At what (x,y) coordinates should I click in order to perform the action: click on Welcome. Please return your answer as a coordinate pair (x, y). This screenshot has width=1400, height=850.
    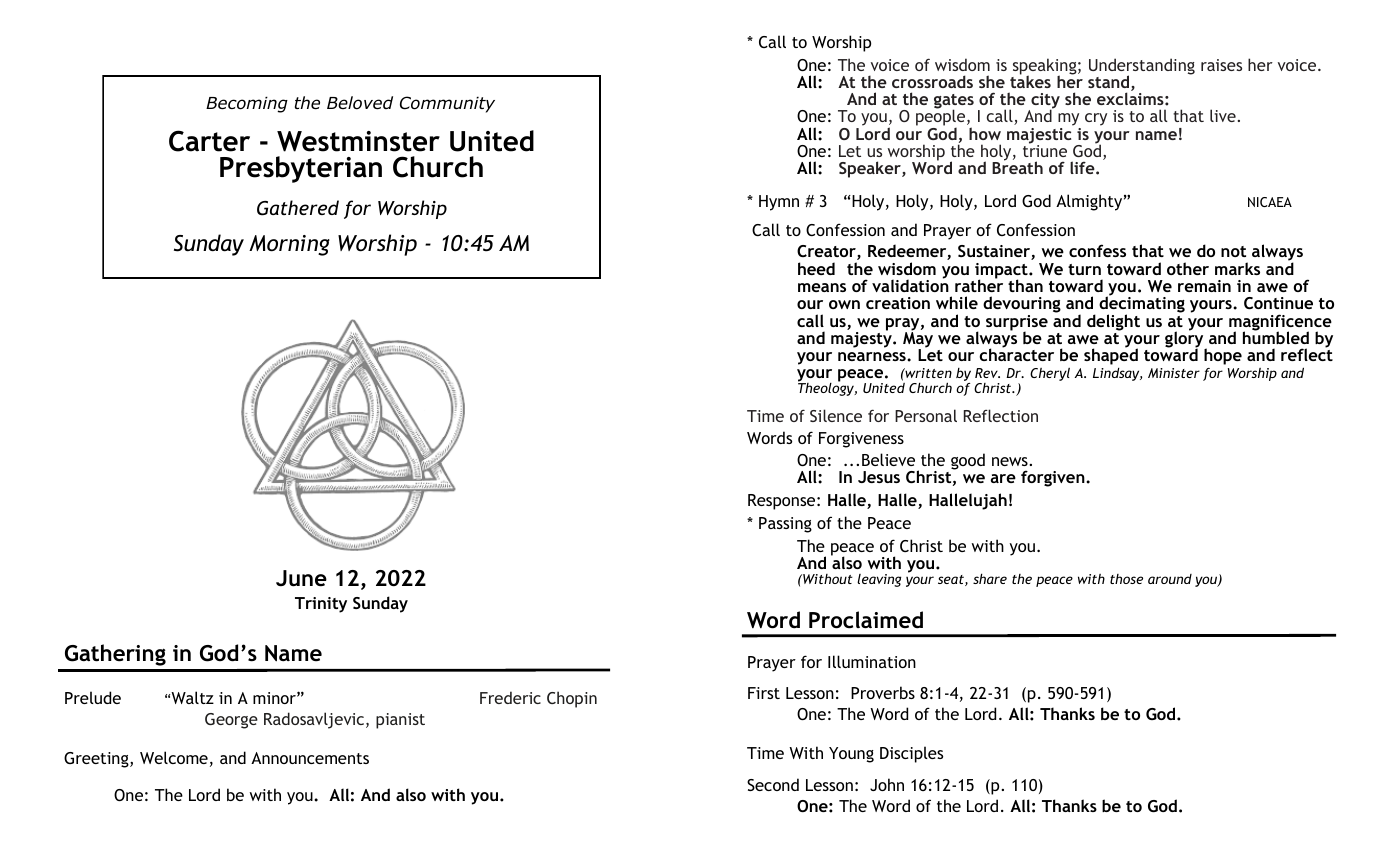
    Looking at the image, I should click on (174, 757).
